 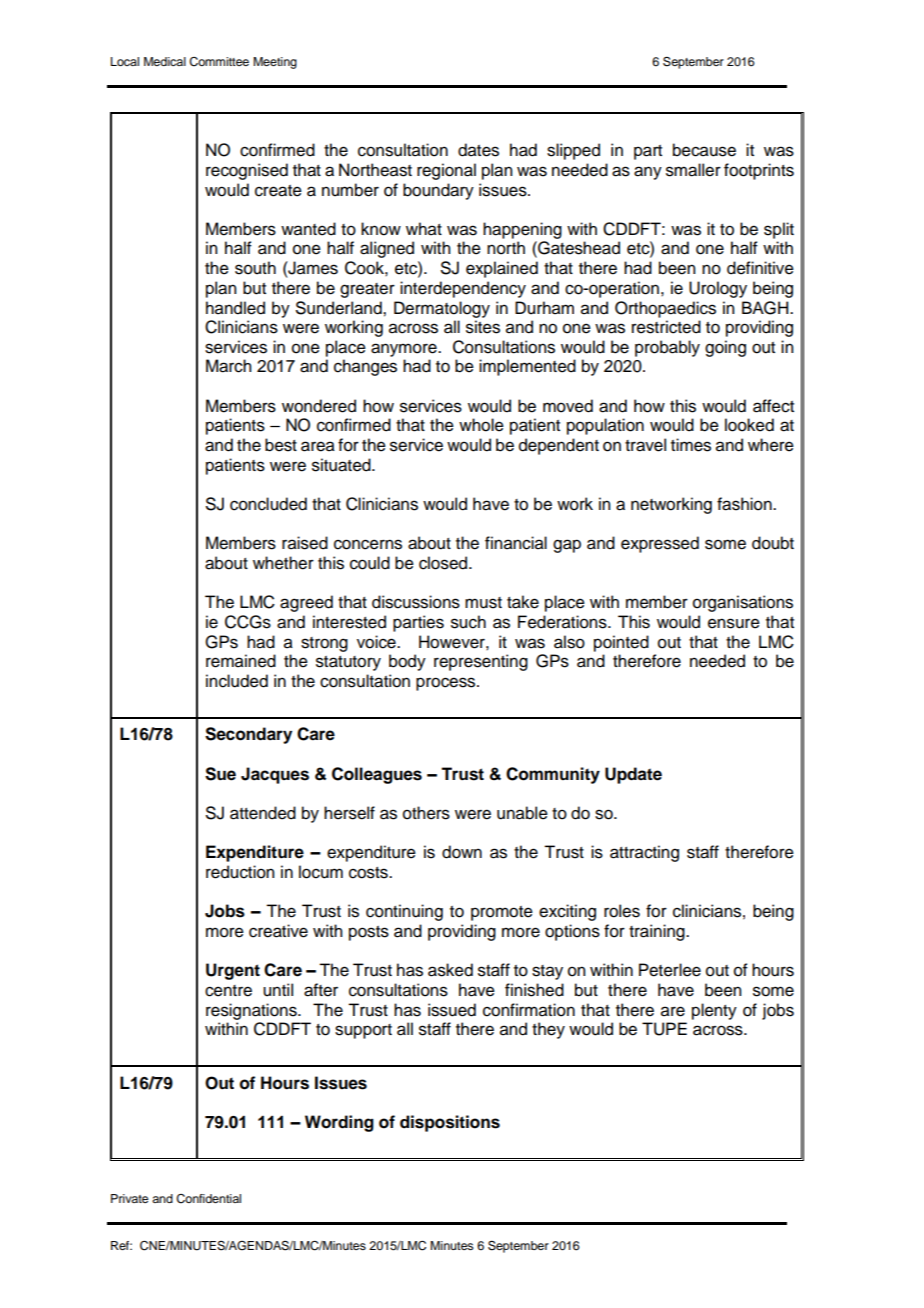 I want to click on best, so click(x=281, y=445).
